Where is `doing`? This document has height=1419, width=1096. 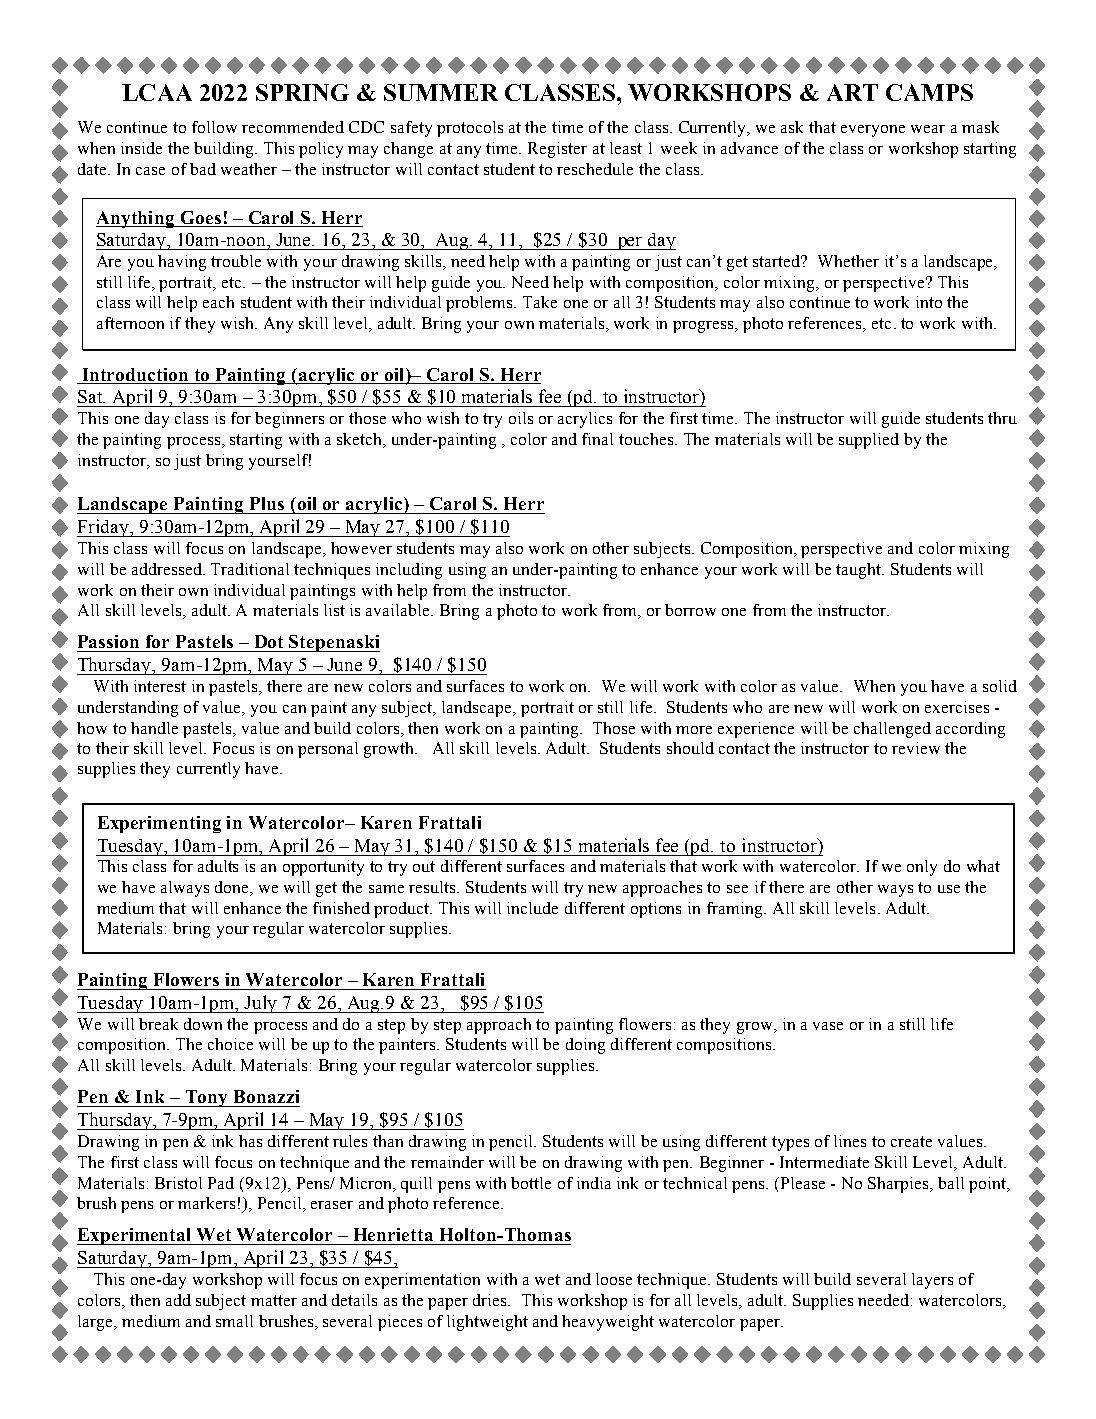 doing is located at coordinates (585, 1046).
